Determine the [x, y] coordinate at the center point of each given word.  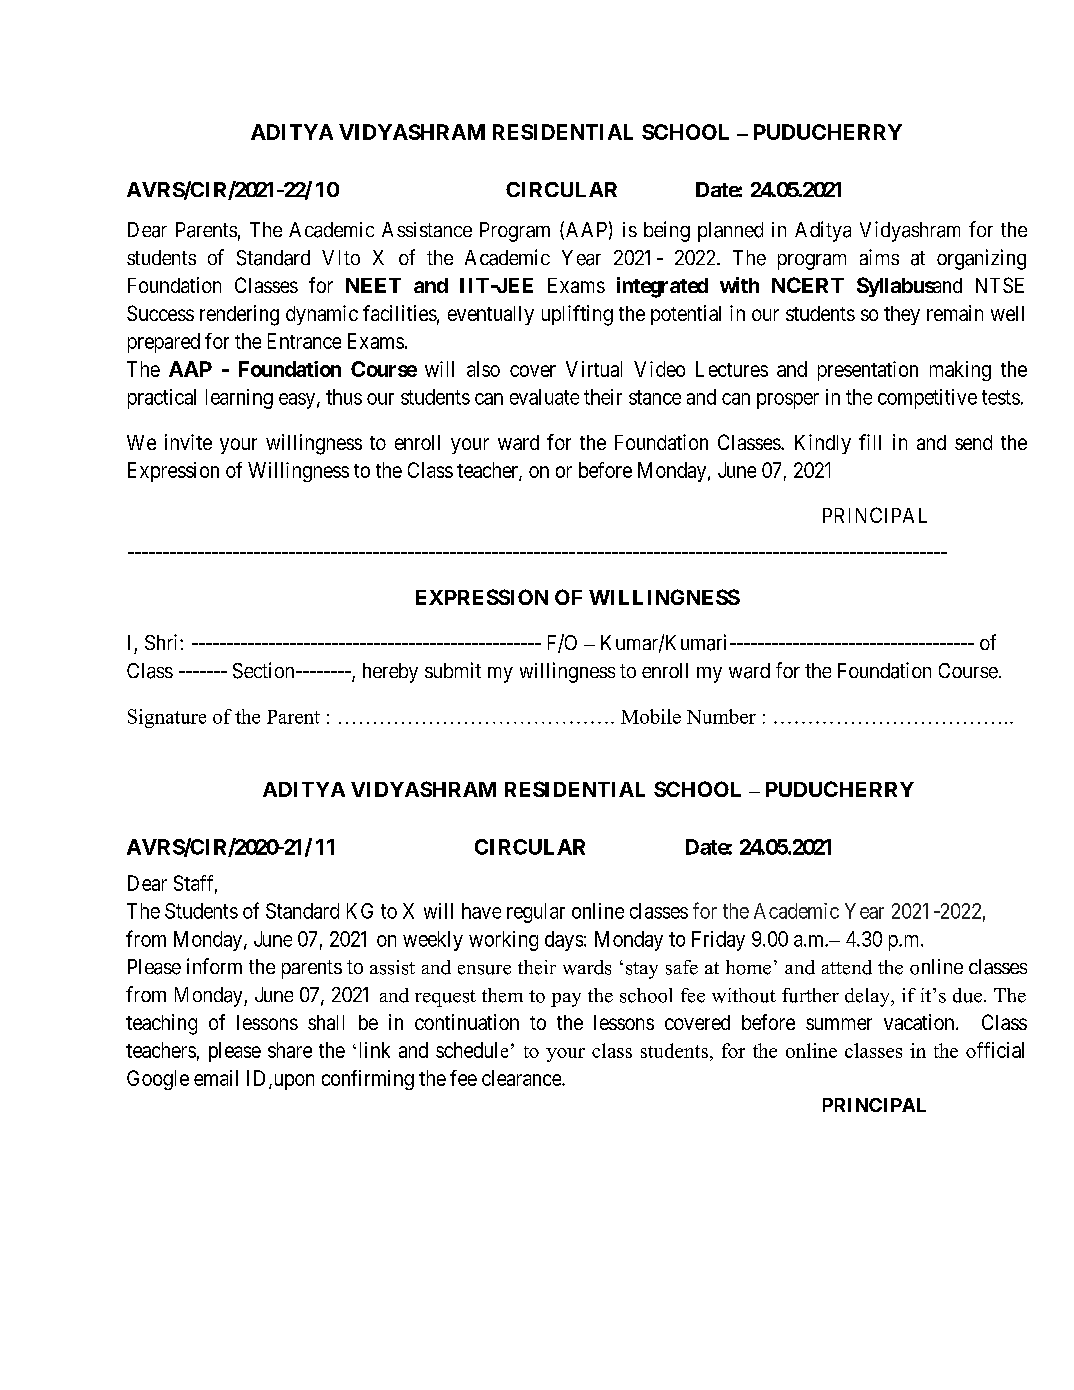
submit [453, 670]
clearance [522, 1078]
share [290, 1050]
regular [536, 913]
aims [879, 257]
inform [214, 966]
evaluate [544, 397]
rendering [239, 315]
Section [265, 670]
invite [188, 442]
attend [847, 967]
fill [870, 442]
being [667, 231]
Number [721, 716]
